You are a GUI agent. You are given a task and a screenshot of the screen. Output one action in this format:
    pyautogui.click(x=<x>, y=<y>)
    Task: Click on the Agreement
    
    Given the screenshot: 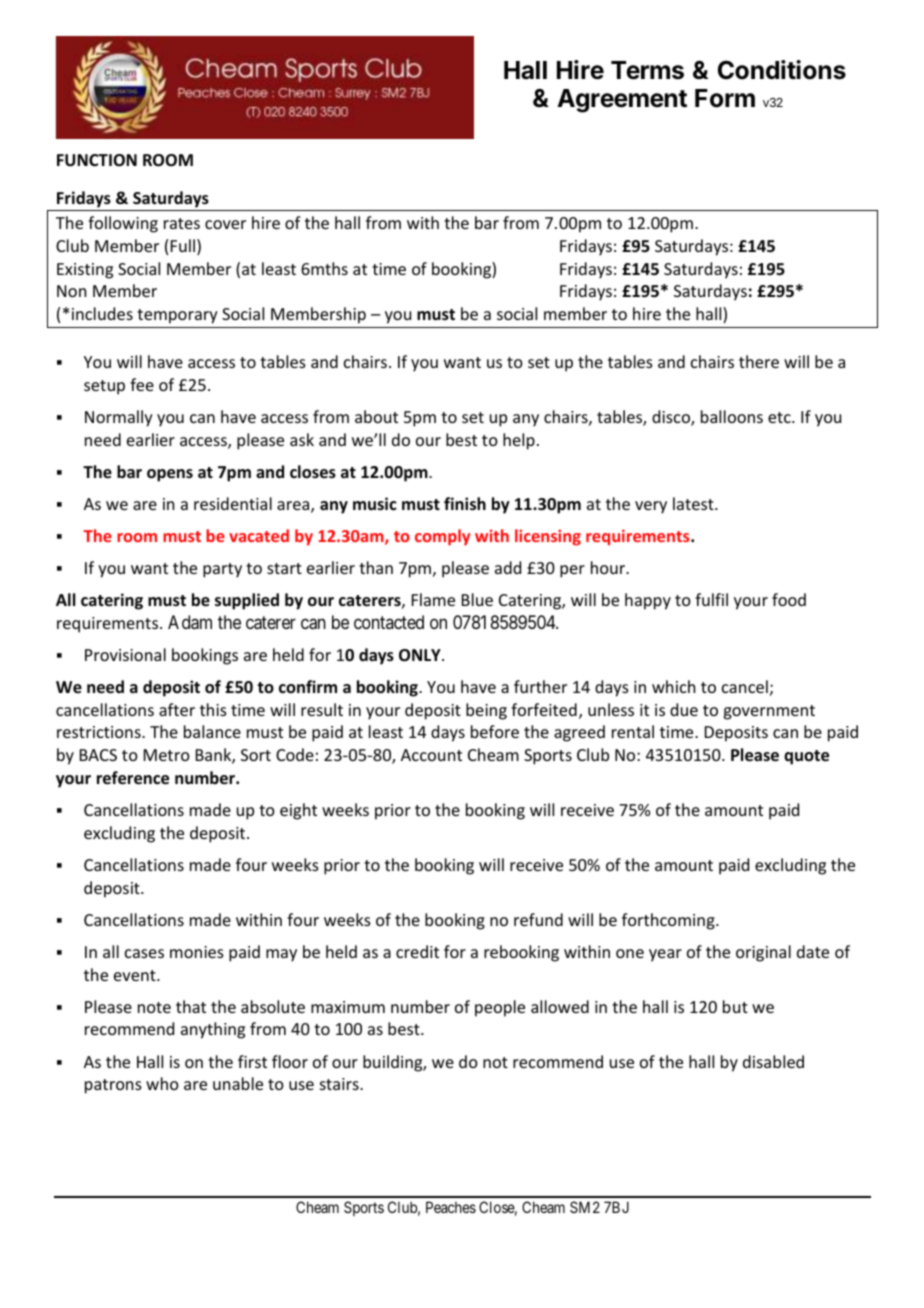 What is the action you would take?
    pyautogui.click(x=622, y=101)
